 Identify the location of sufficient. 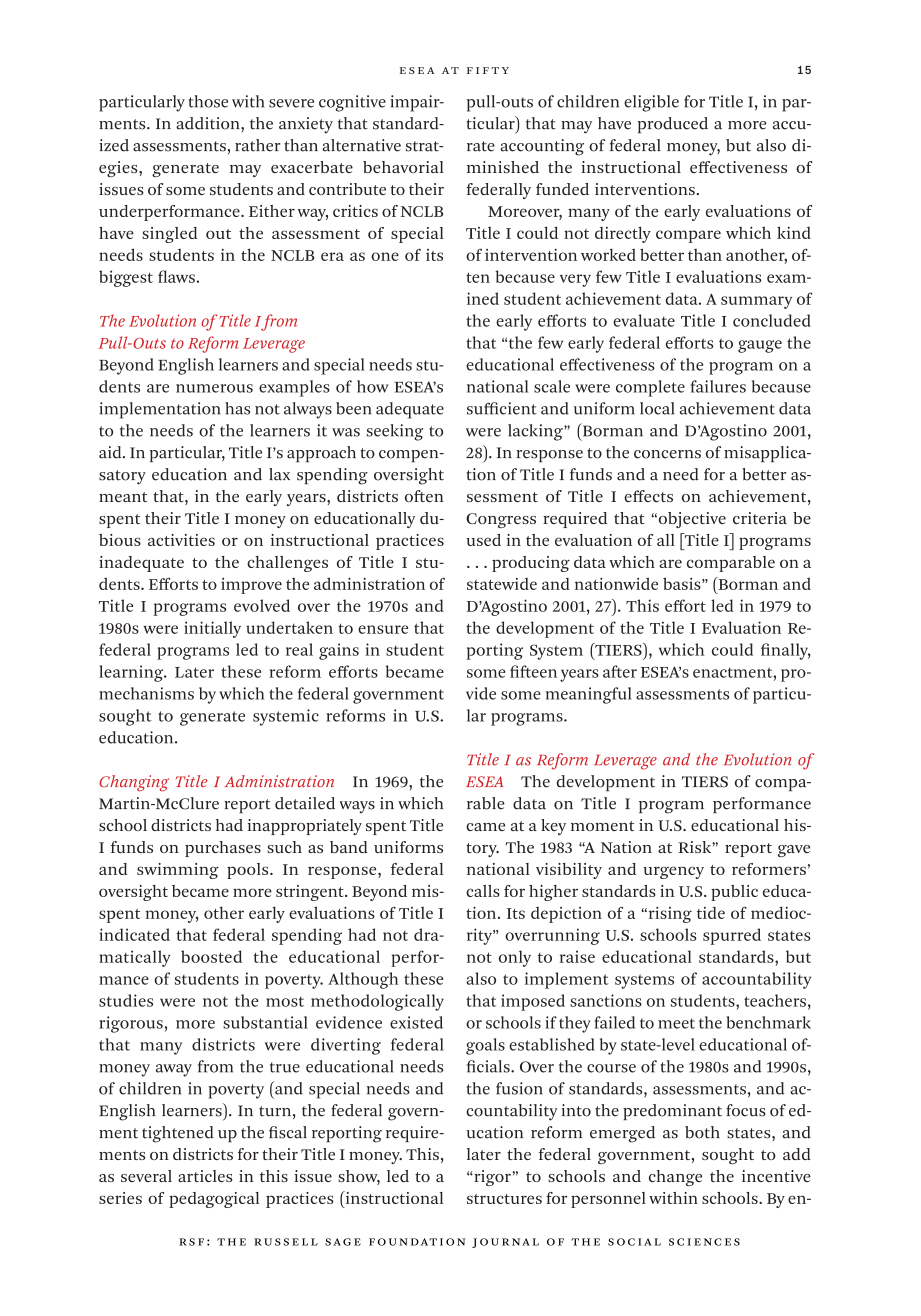
(502, 408).
